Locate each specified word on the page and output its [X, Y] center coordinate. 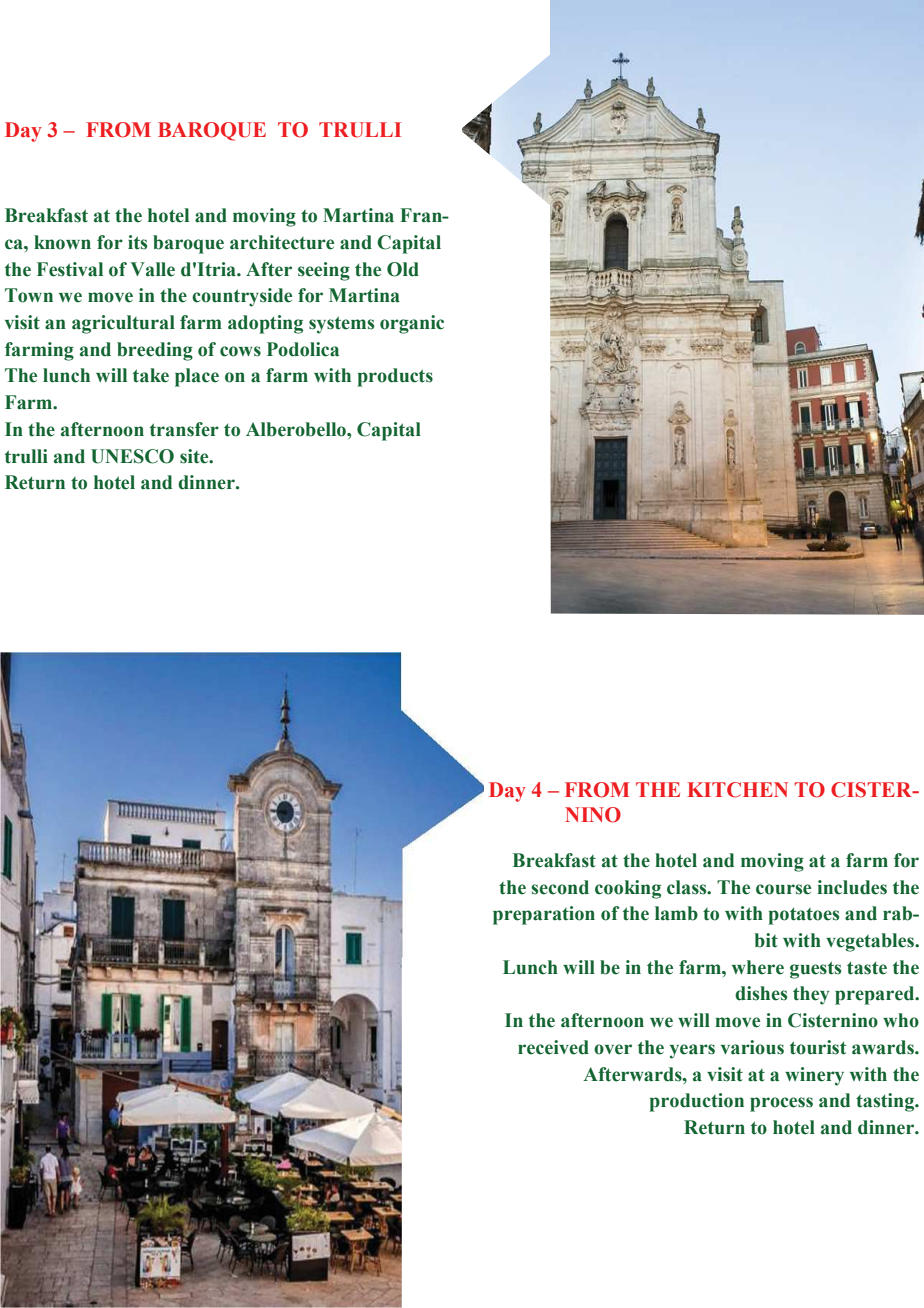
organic [412, 324]
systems [341, 325]
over [613, 1049]
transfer [184, 429]
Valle [153, 269]
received [553, 1047]
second [560, 887]
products [395, 377]
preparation [544, 915]
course [783, 889]
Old [403, 269]
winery [814, 1076]
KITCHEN [737, 790]
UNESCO [132, 456]
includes [852, 887]
